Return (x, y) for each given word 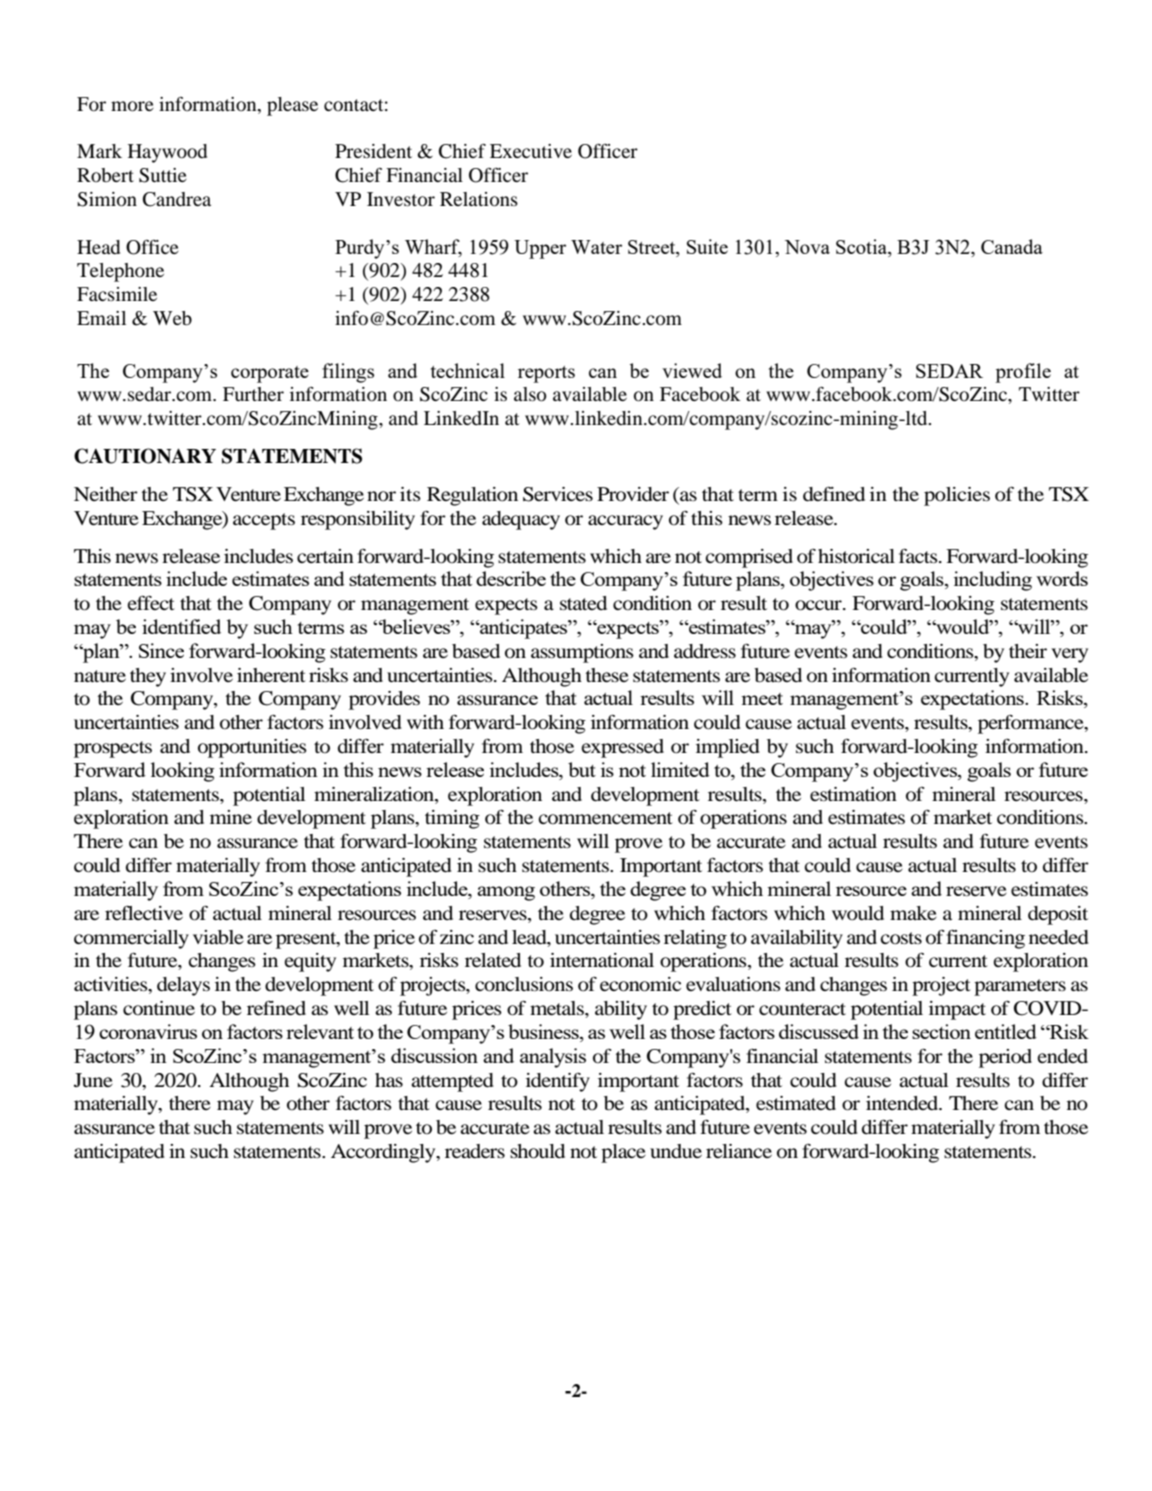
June (93, 1080)
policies (957, 496)
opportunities (252, 748)
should (537, 1151)
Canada (1012, 246)
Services (558, 494)
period (1005, 1058)
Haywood (167, 153)
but (582, 769)
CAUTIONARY (145, 456)
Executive (531, 151)
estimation (853, 794)
